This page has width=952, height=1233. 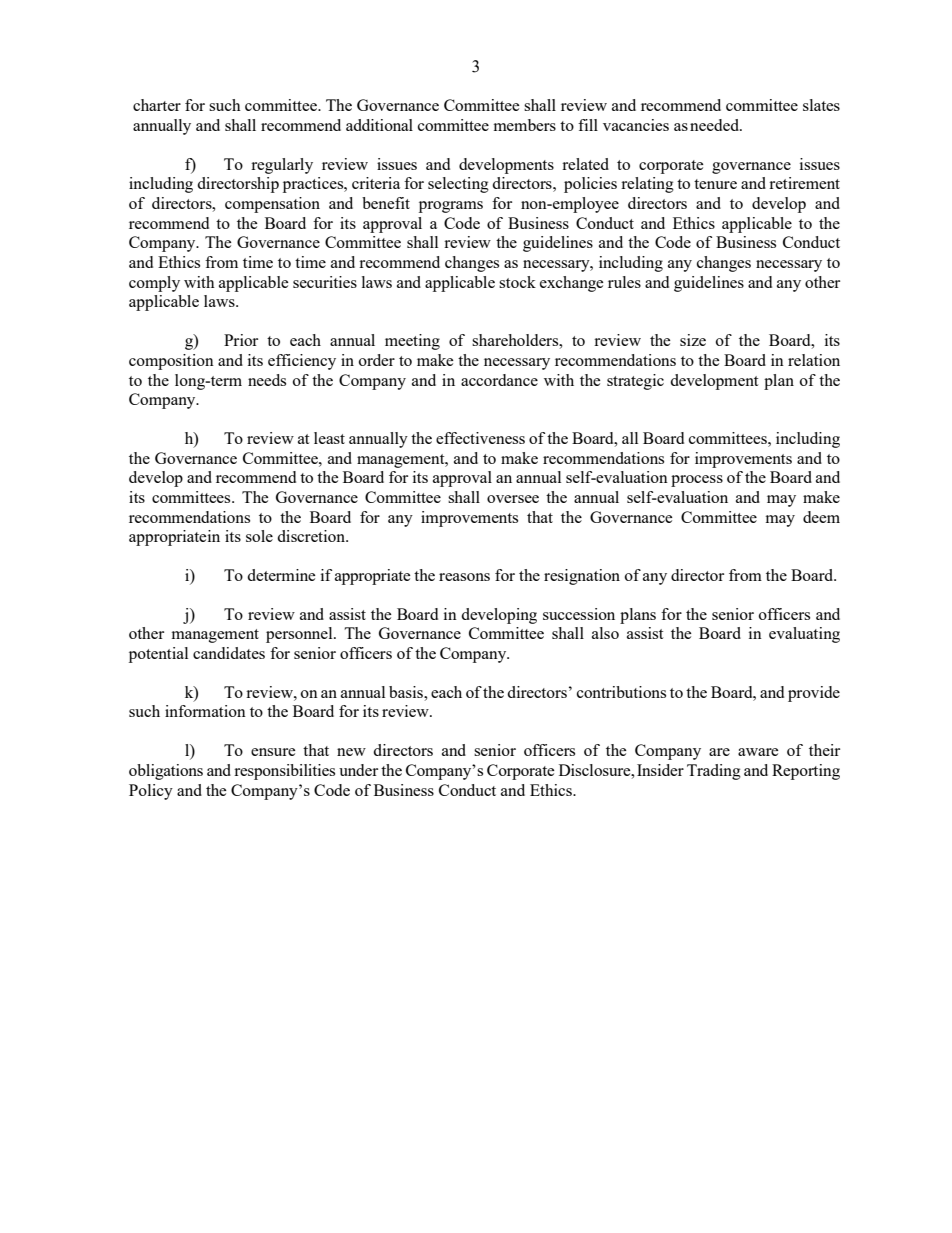 I want to click on charter, so click(x=157, y=105).
